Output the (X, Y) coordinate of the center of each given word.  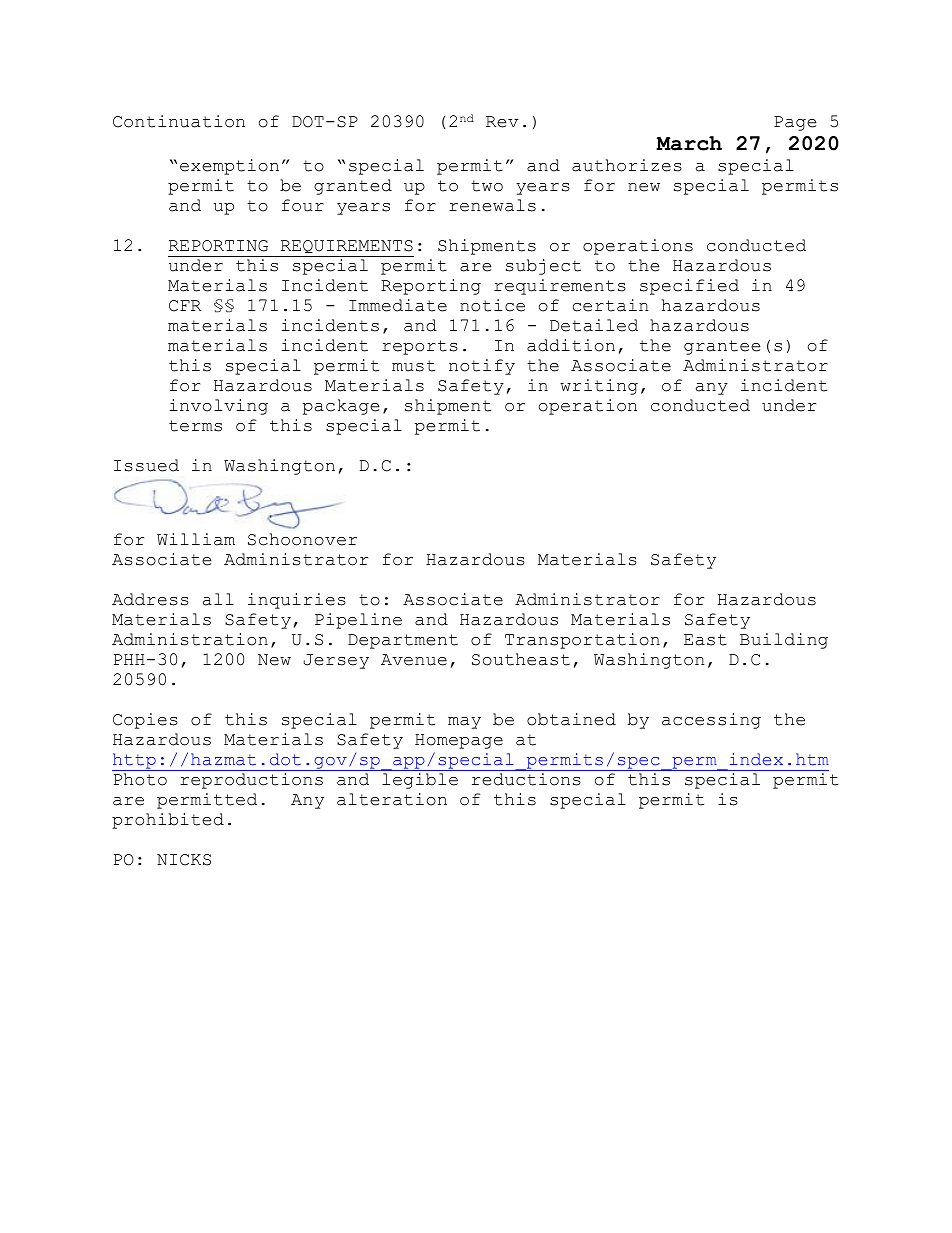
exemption (229, 167)
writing (599, 387)
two (487, 186)
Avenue (414, 660)
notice (492, 305)
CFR (185, 306)
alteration (392, 799)
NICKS (184, 860)
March (689, 143)
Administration (190, 639)
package (341, 407)
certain (610, 305)
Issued (146, 465)
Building (784, 641)
